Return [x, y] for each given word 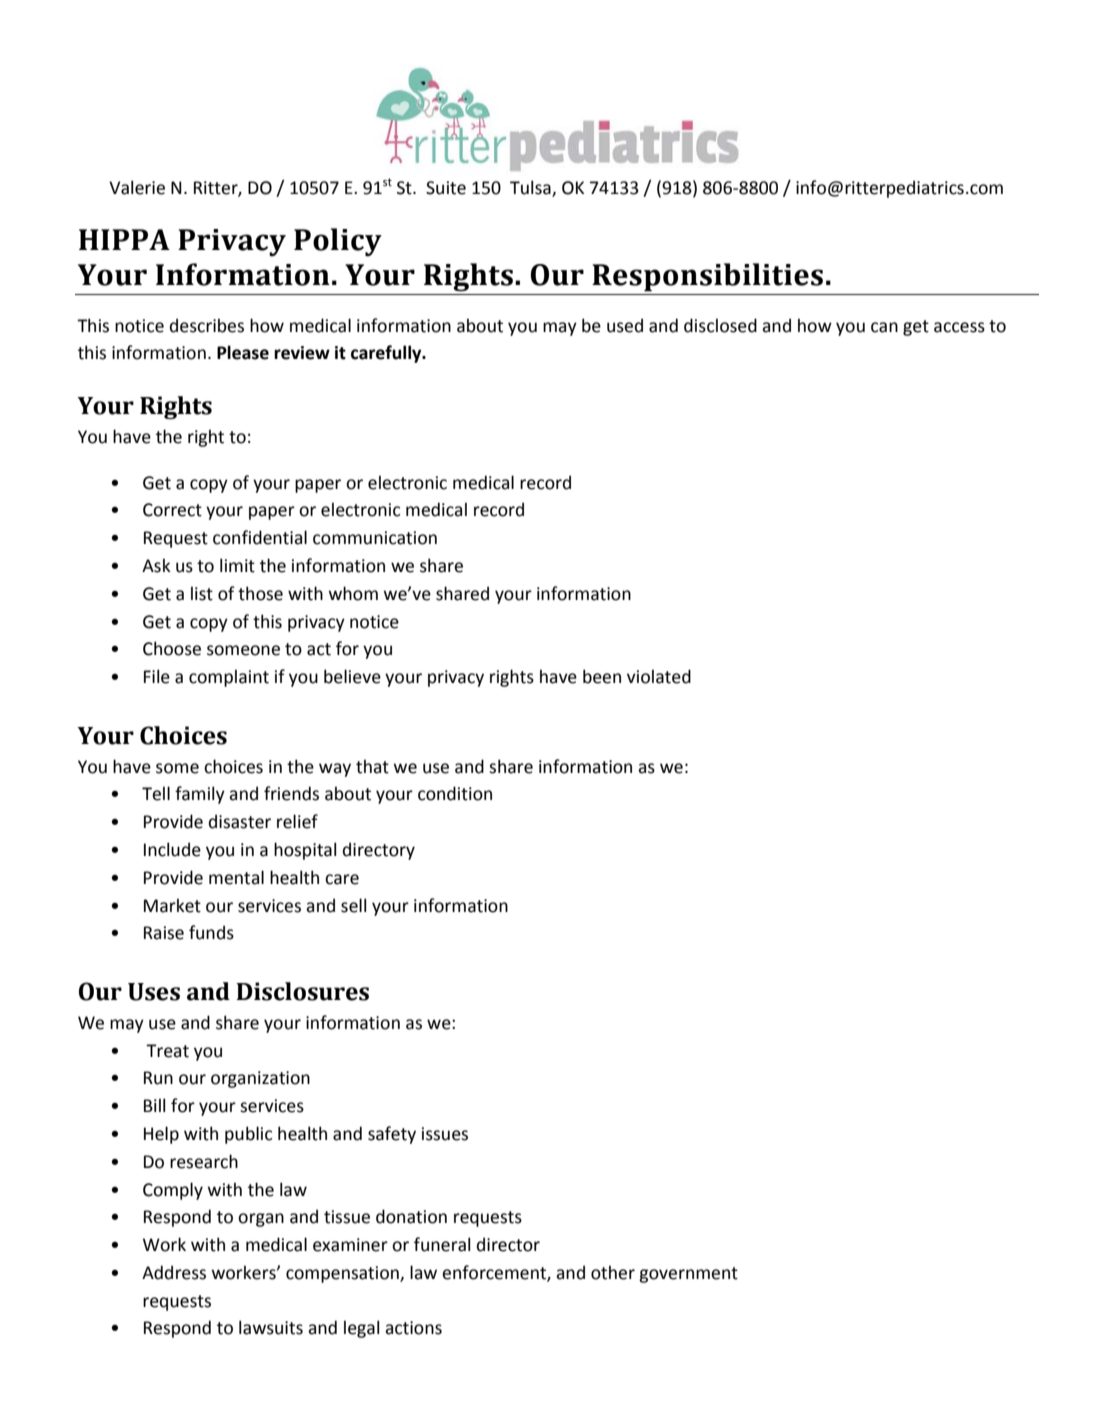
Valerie [137, 187]
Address [174, 1272]
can [884, 327]
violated [659, 676]
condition [455, 793]
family [200, 795]
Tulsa [531, 188]
